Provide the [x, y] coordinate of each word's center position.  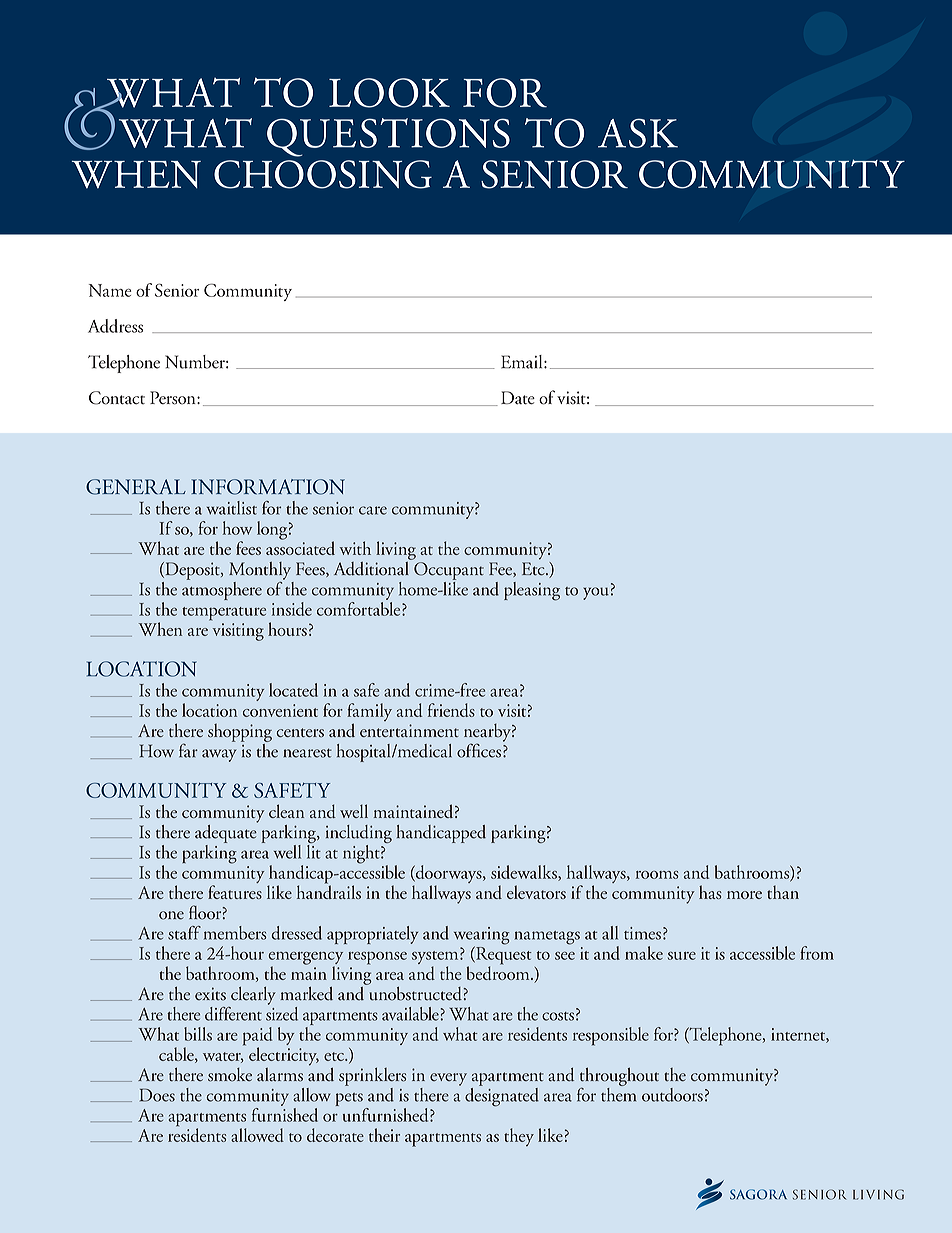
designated [502, 1096]
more [744, 895]
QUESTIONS [388, 137]
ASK [638, 133]
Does [157, 1095]
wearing [482, 937]
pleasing [532, 591]
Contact [117, 398]
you [596, 593]
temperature [224, 614]
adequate [226, 832]
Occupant [449, 571]
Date [518, 398]
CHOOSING [323, 174]
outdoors [672, 1095]
